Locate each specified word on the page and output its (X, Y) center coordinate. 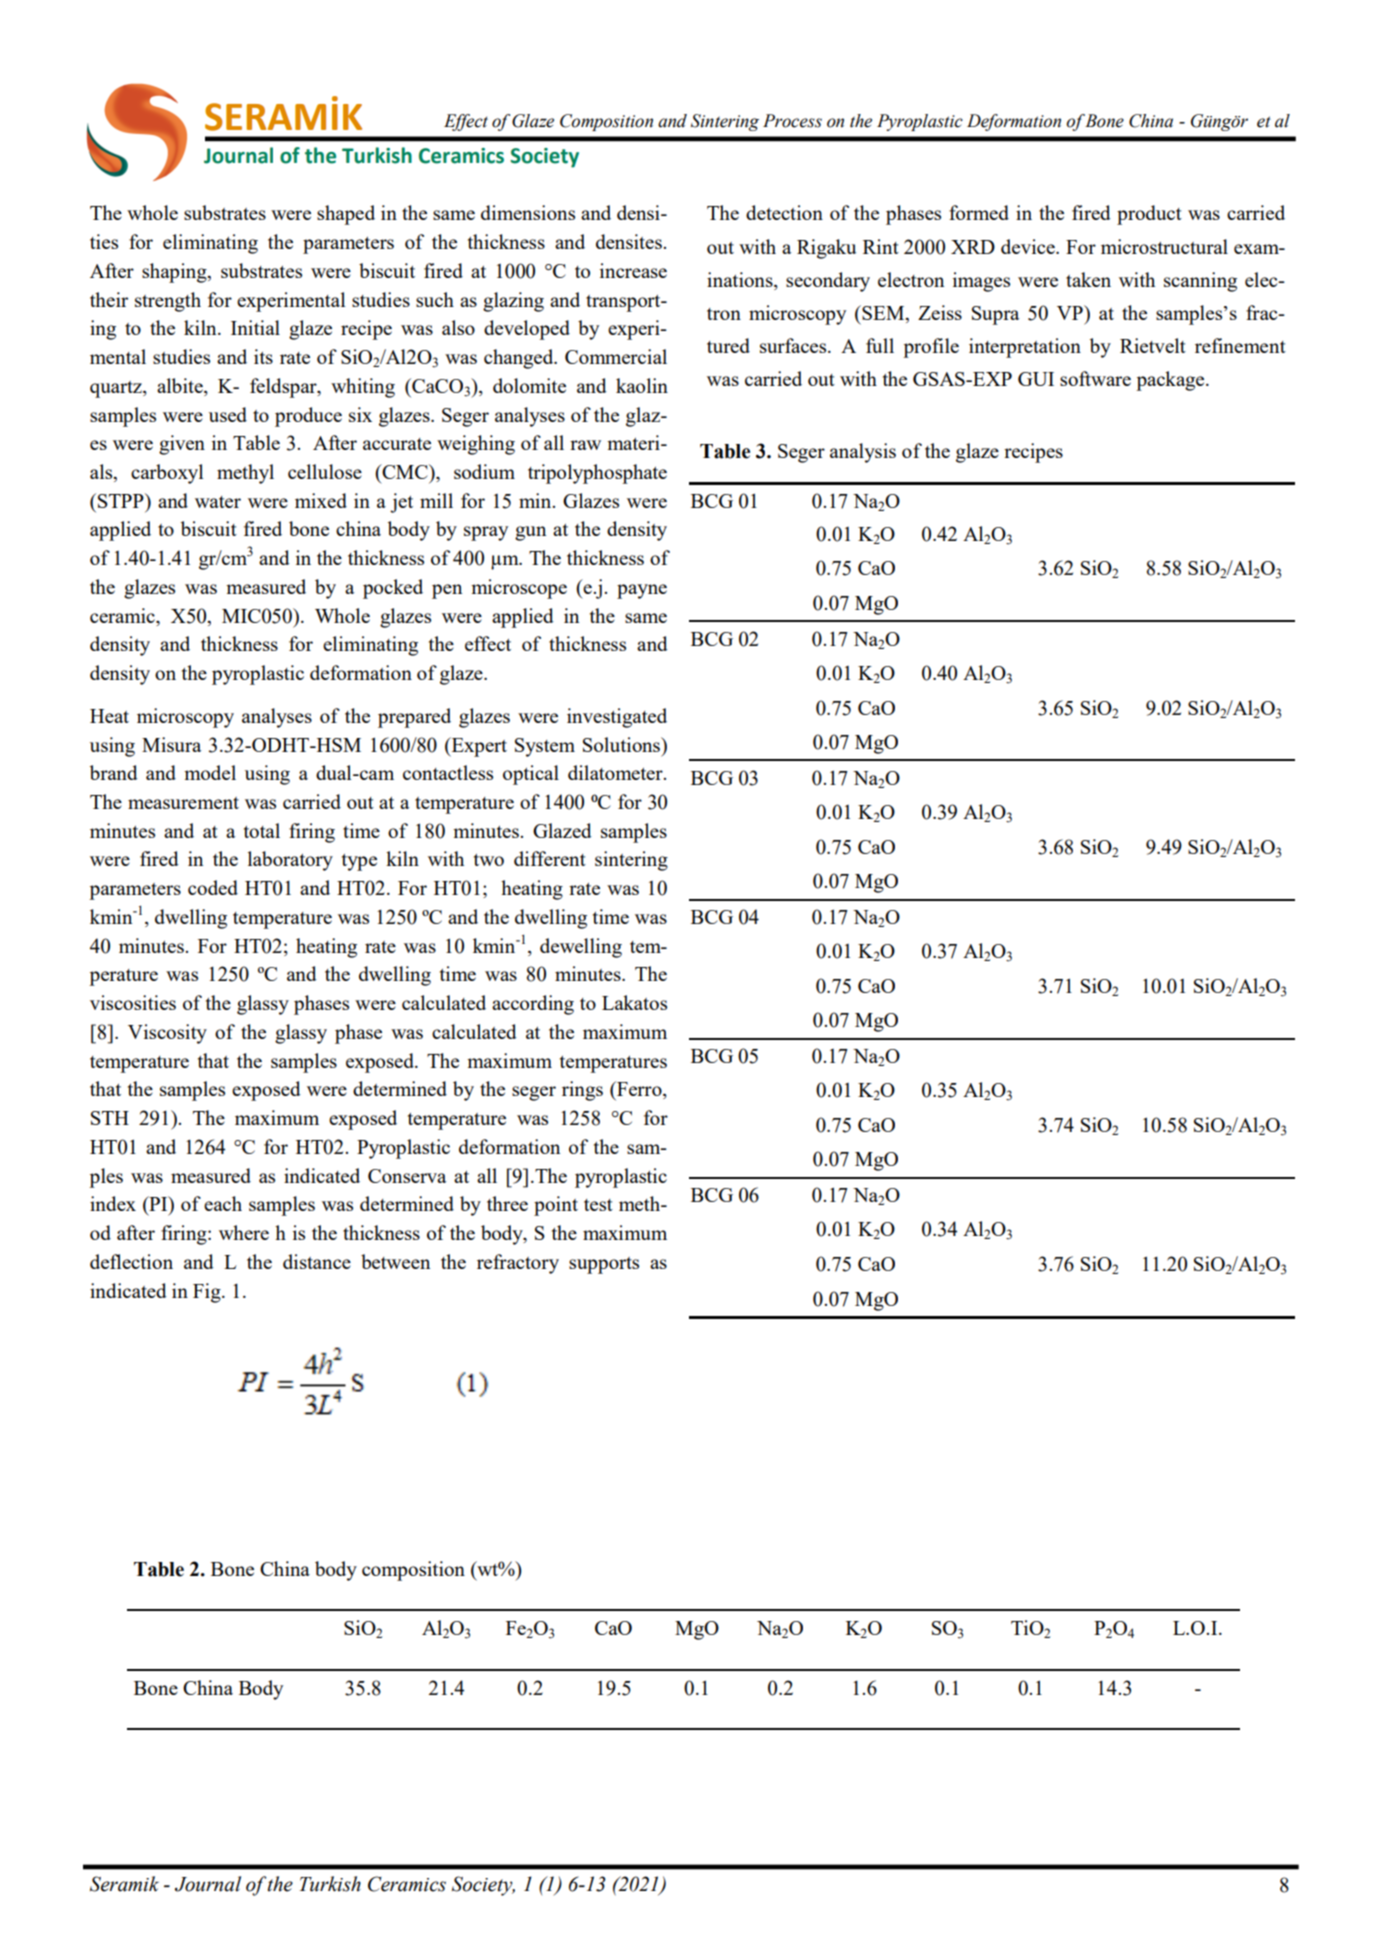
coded (213, 887)
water (218, 502)
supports (604, 1265)
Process (792, 121)
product (1149, 215)
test (598, 1205)
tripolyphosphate (597, 474)
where (244, 1232)
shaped (346, 215)
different (550, 858)
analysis (863, 453)
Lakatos (634, 1002)
